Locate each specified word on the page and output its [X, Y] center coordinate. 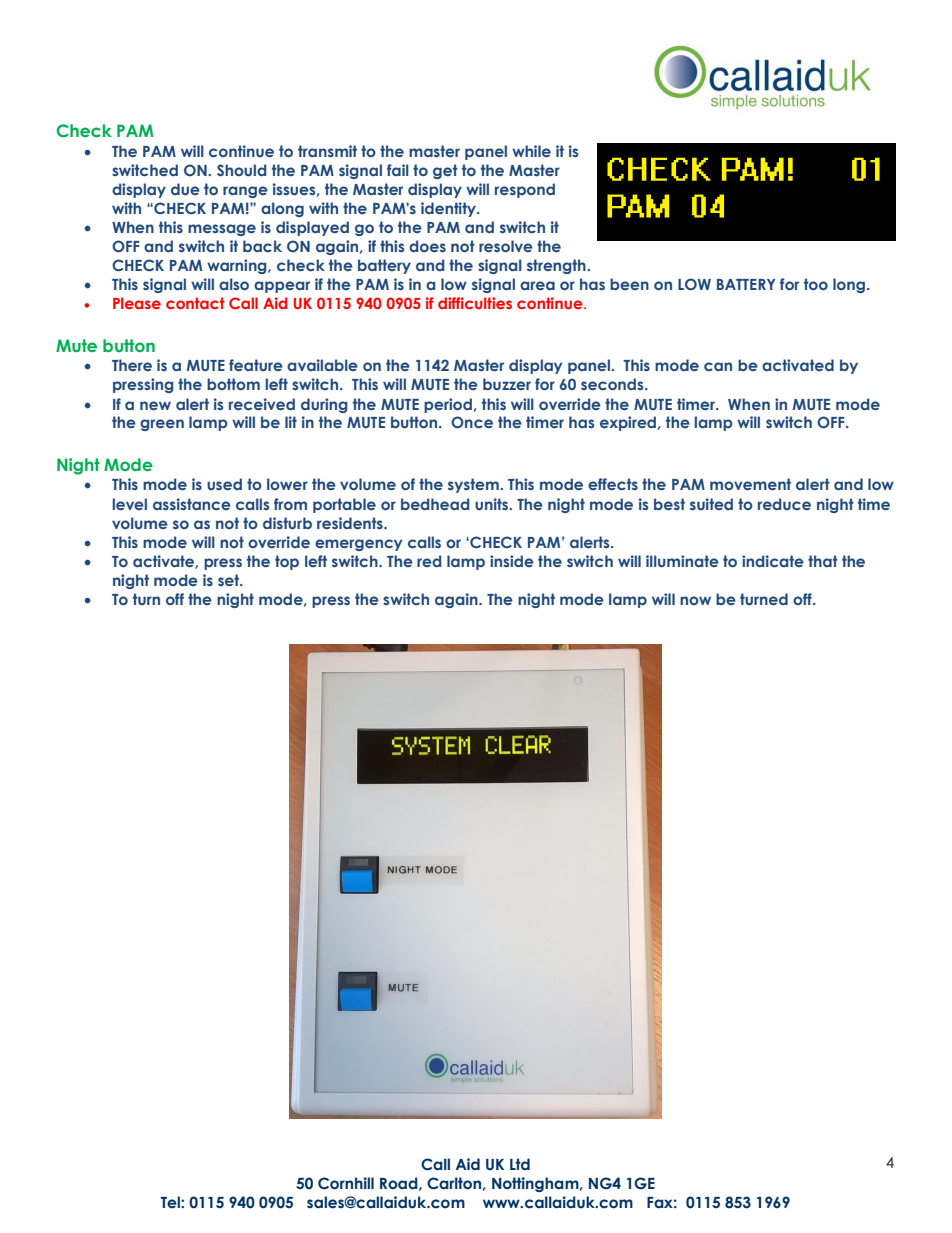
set [229, 580]
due [185, 189]
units [493, 504]
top [287, 562]
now [695, 600]
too [816, 284]
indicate [773, 561]
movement [750, 484]
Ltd [520, 1164]
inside [512, 561]
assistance [192, 504]
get [445, 171]
